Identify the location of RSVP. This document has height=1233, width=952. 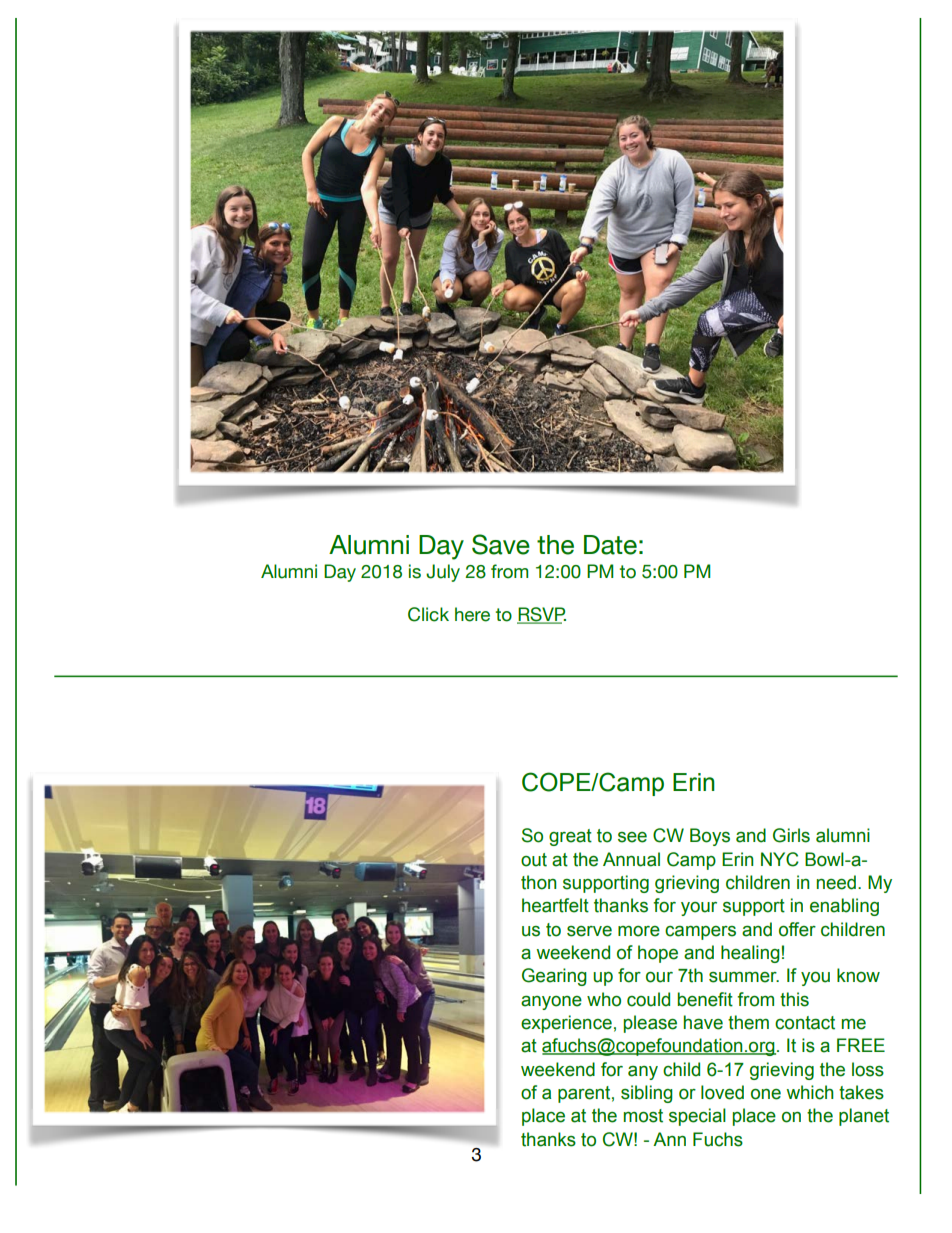
(541, 615).
